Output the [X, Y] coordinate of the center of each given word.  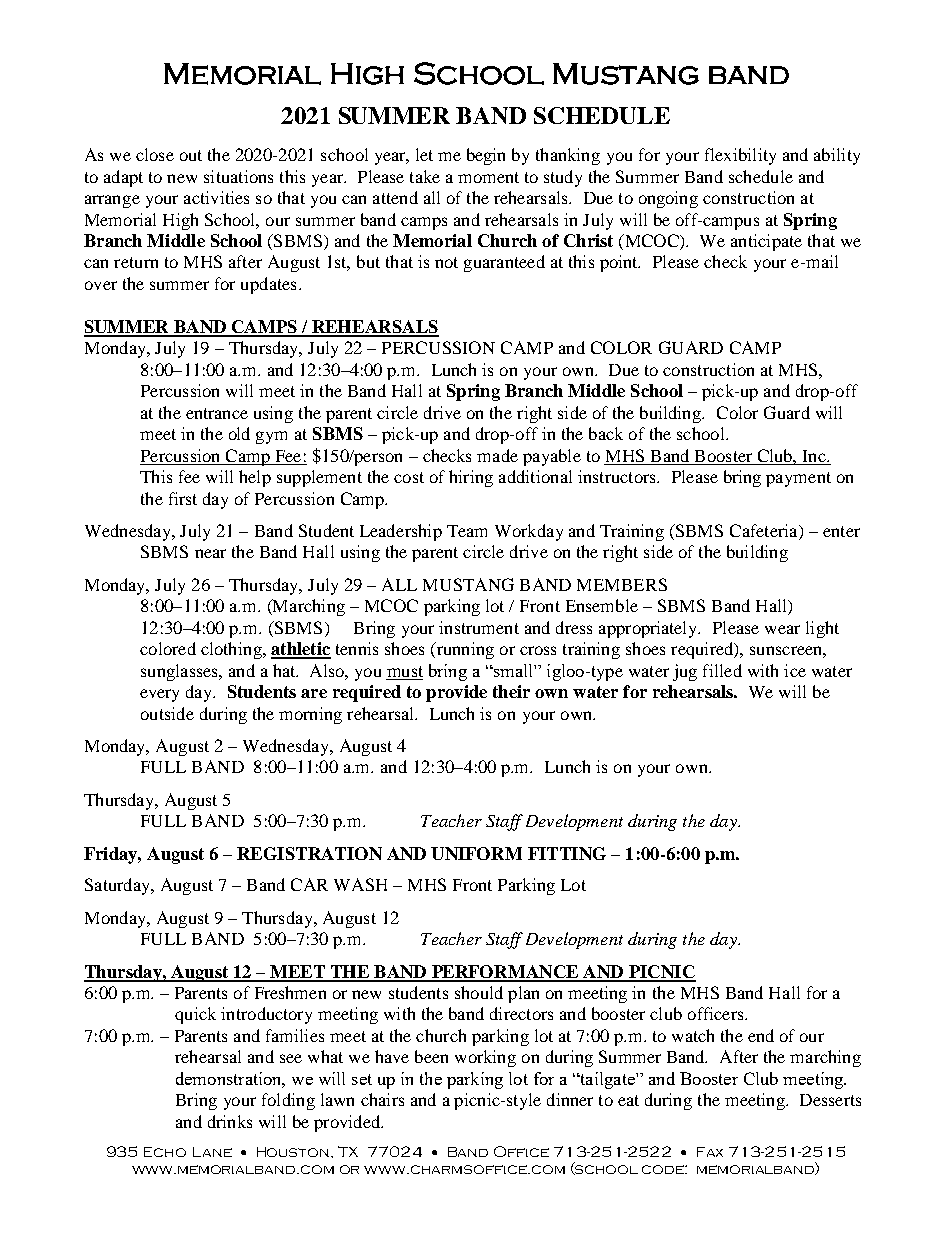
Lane [212, 1152]
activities [216, 197]
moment [488, 177]
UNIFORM [476, 853]
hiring [471, 478]
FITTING [567, 853]
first [183, 498]
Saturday [118, 886]
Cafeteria [765, 532]
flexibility [740, 156]
